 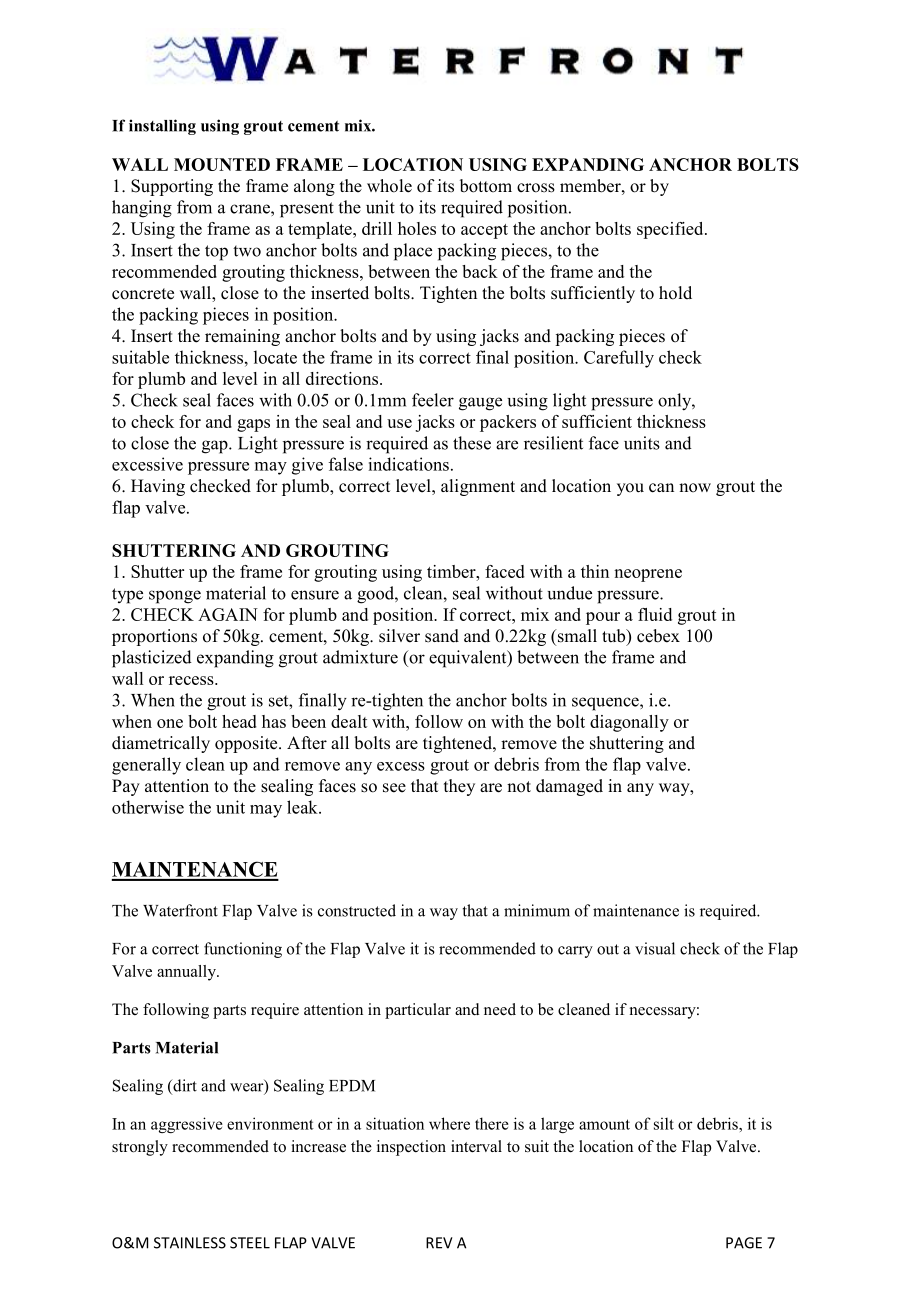 I want to click on Supporting, so click(x=172, y=187).
